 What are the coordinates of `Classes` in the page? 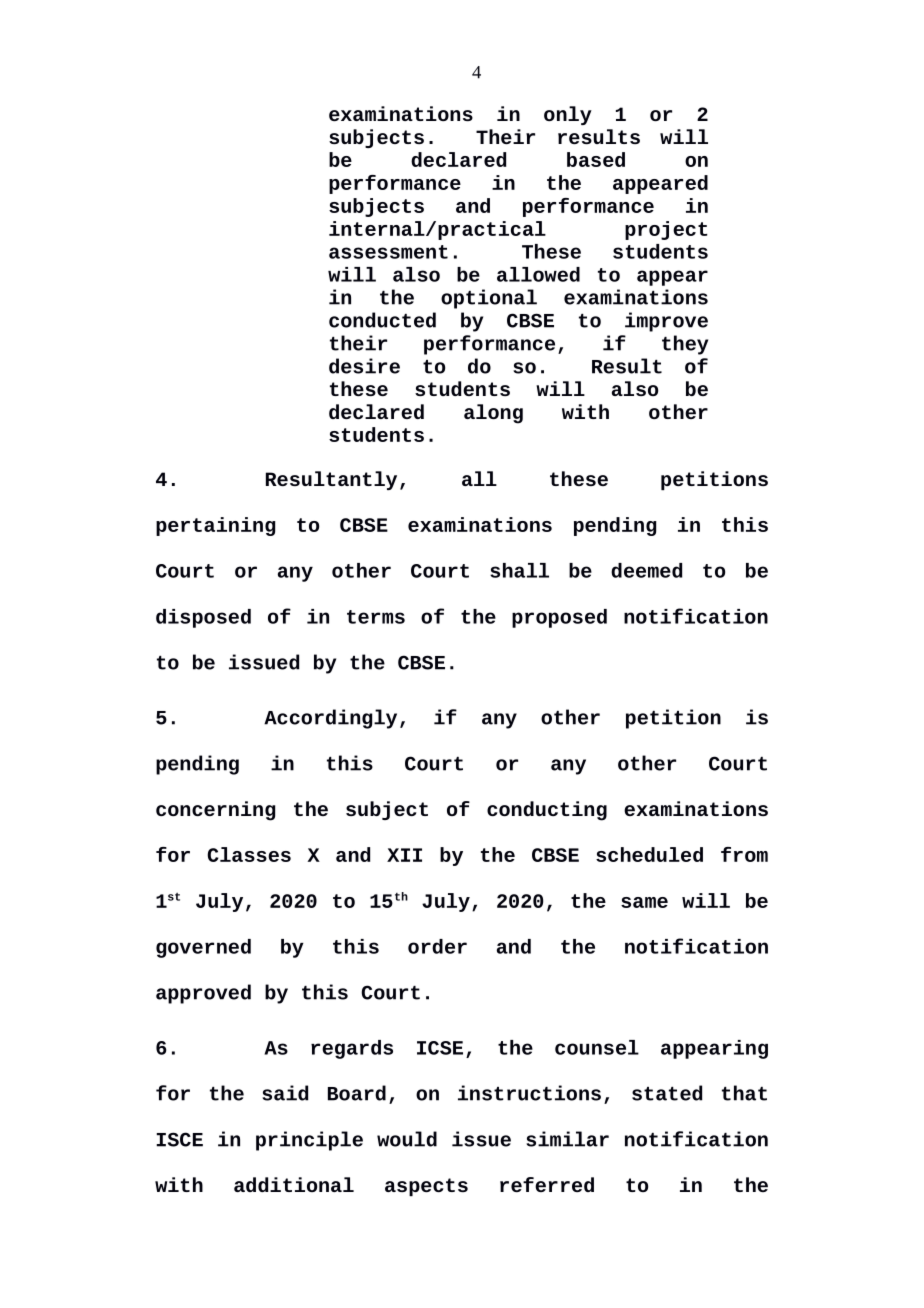 It's located at (249, 854).
